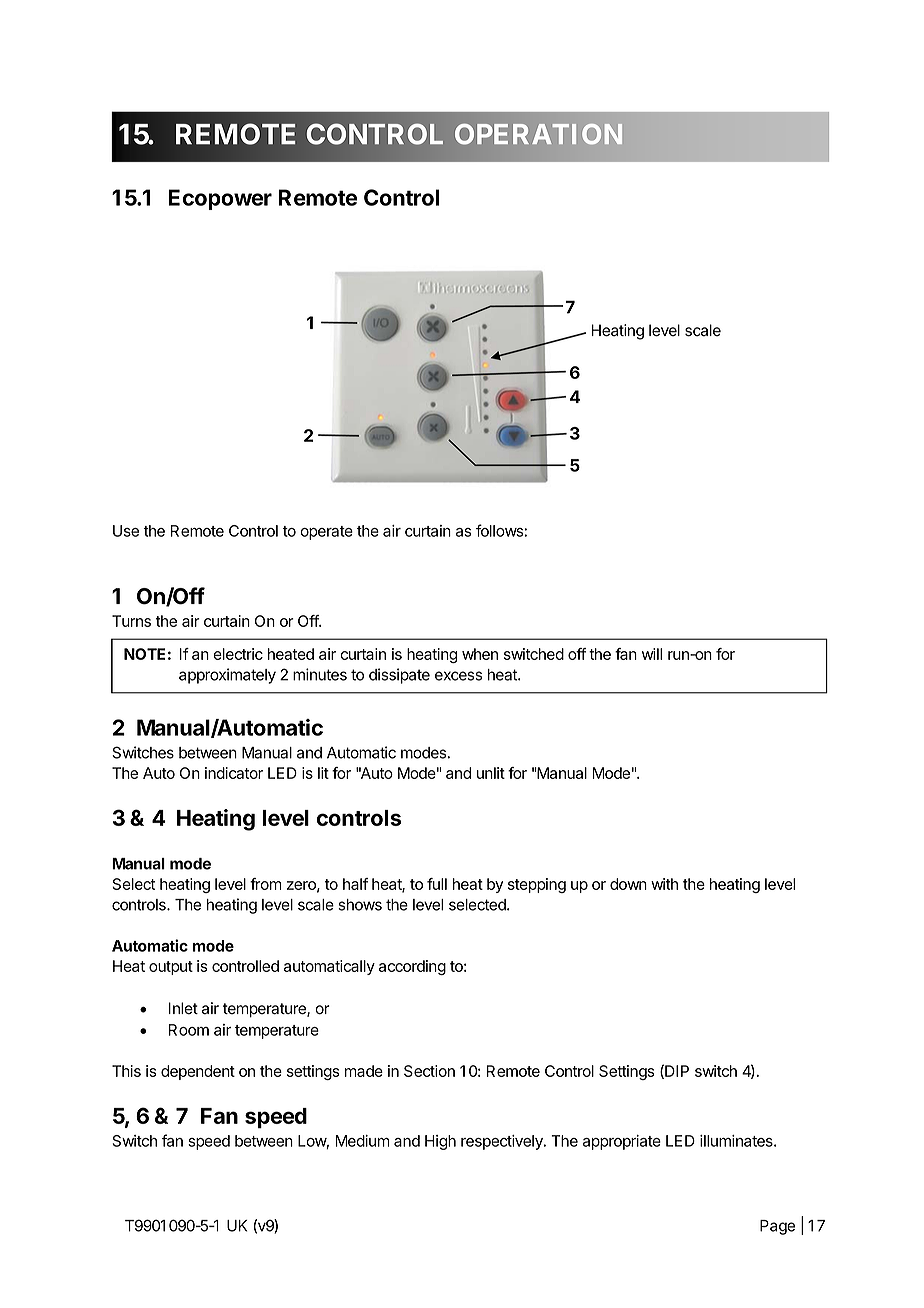 This document has width=924, height=1308. What do you see at coordinates (538, 134) in the document?
I see `OPERATION` at bounding box center [538, 134].
